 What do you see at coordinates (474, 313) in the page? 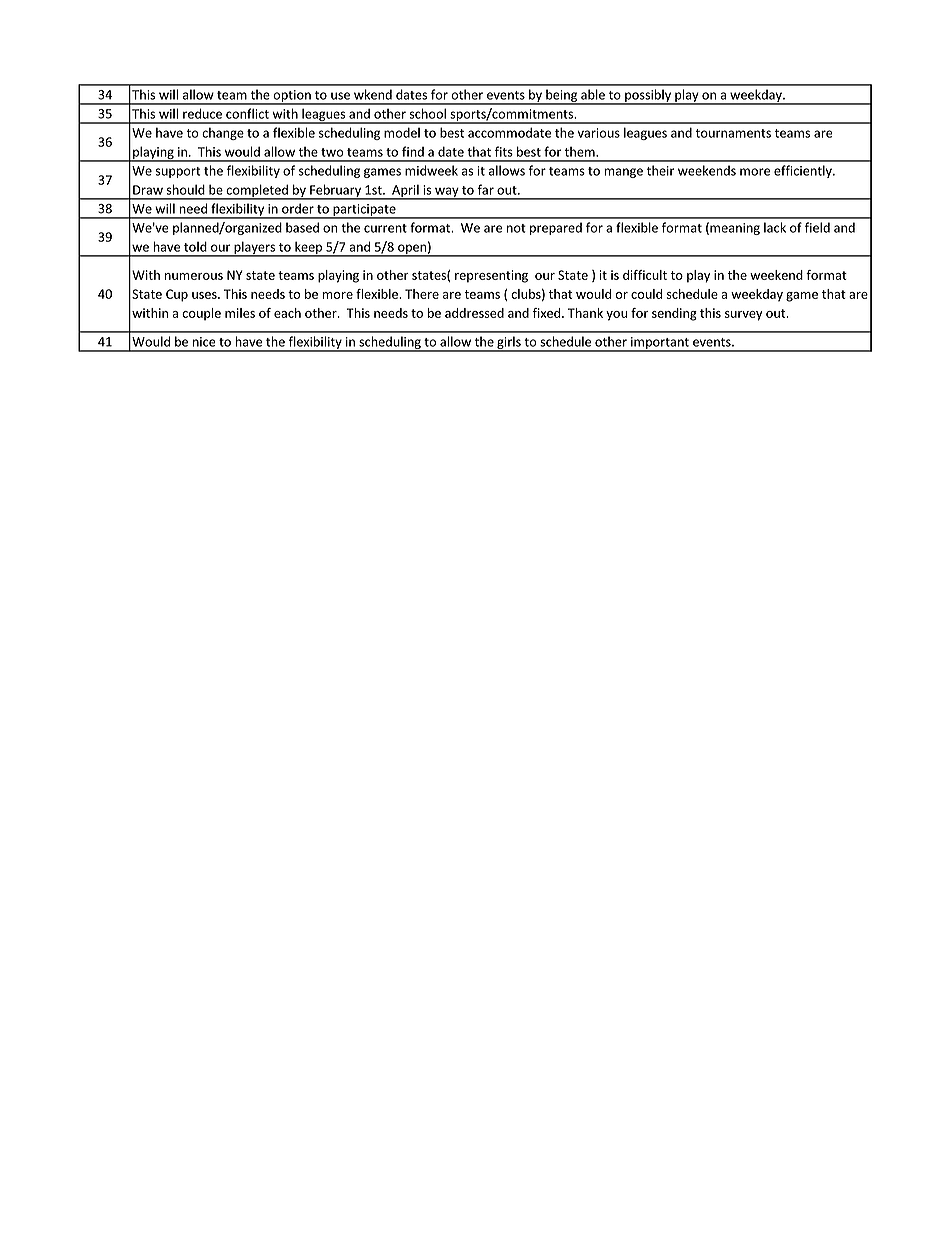
I see `addressed` at bounding box center [474, 313].
